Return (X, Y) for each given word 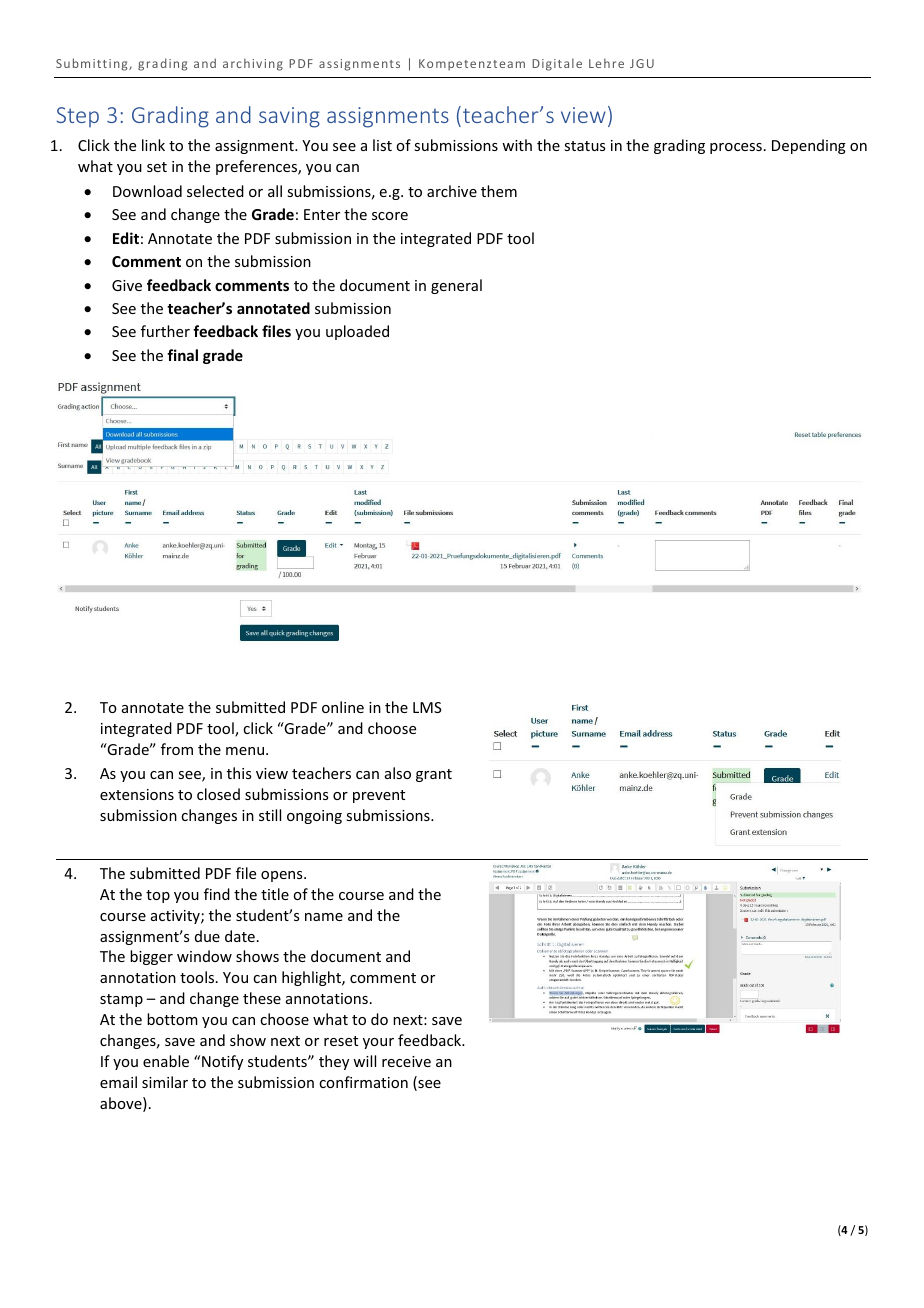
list (382, 145)
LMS (427, 707)
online (343, 707)
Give (127, 285)
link (153, 145)
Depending (809, 146)
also (398, 773)
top (158, 896)
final (182, 355)
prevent (379, 796)
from (177, 749)
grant (434, 775)
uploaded (357, 332)
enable (166, 1061)
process (736, 148)
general (456, 286)
